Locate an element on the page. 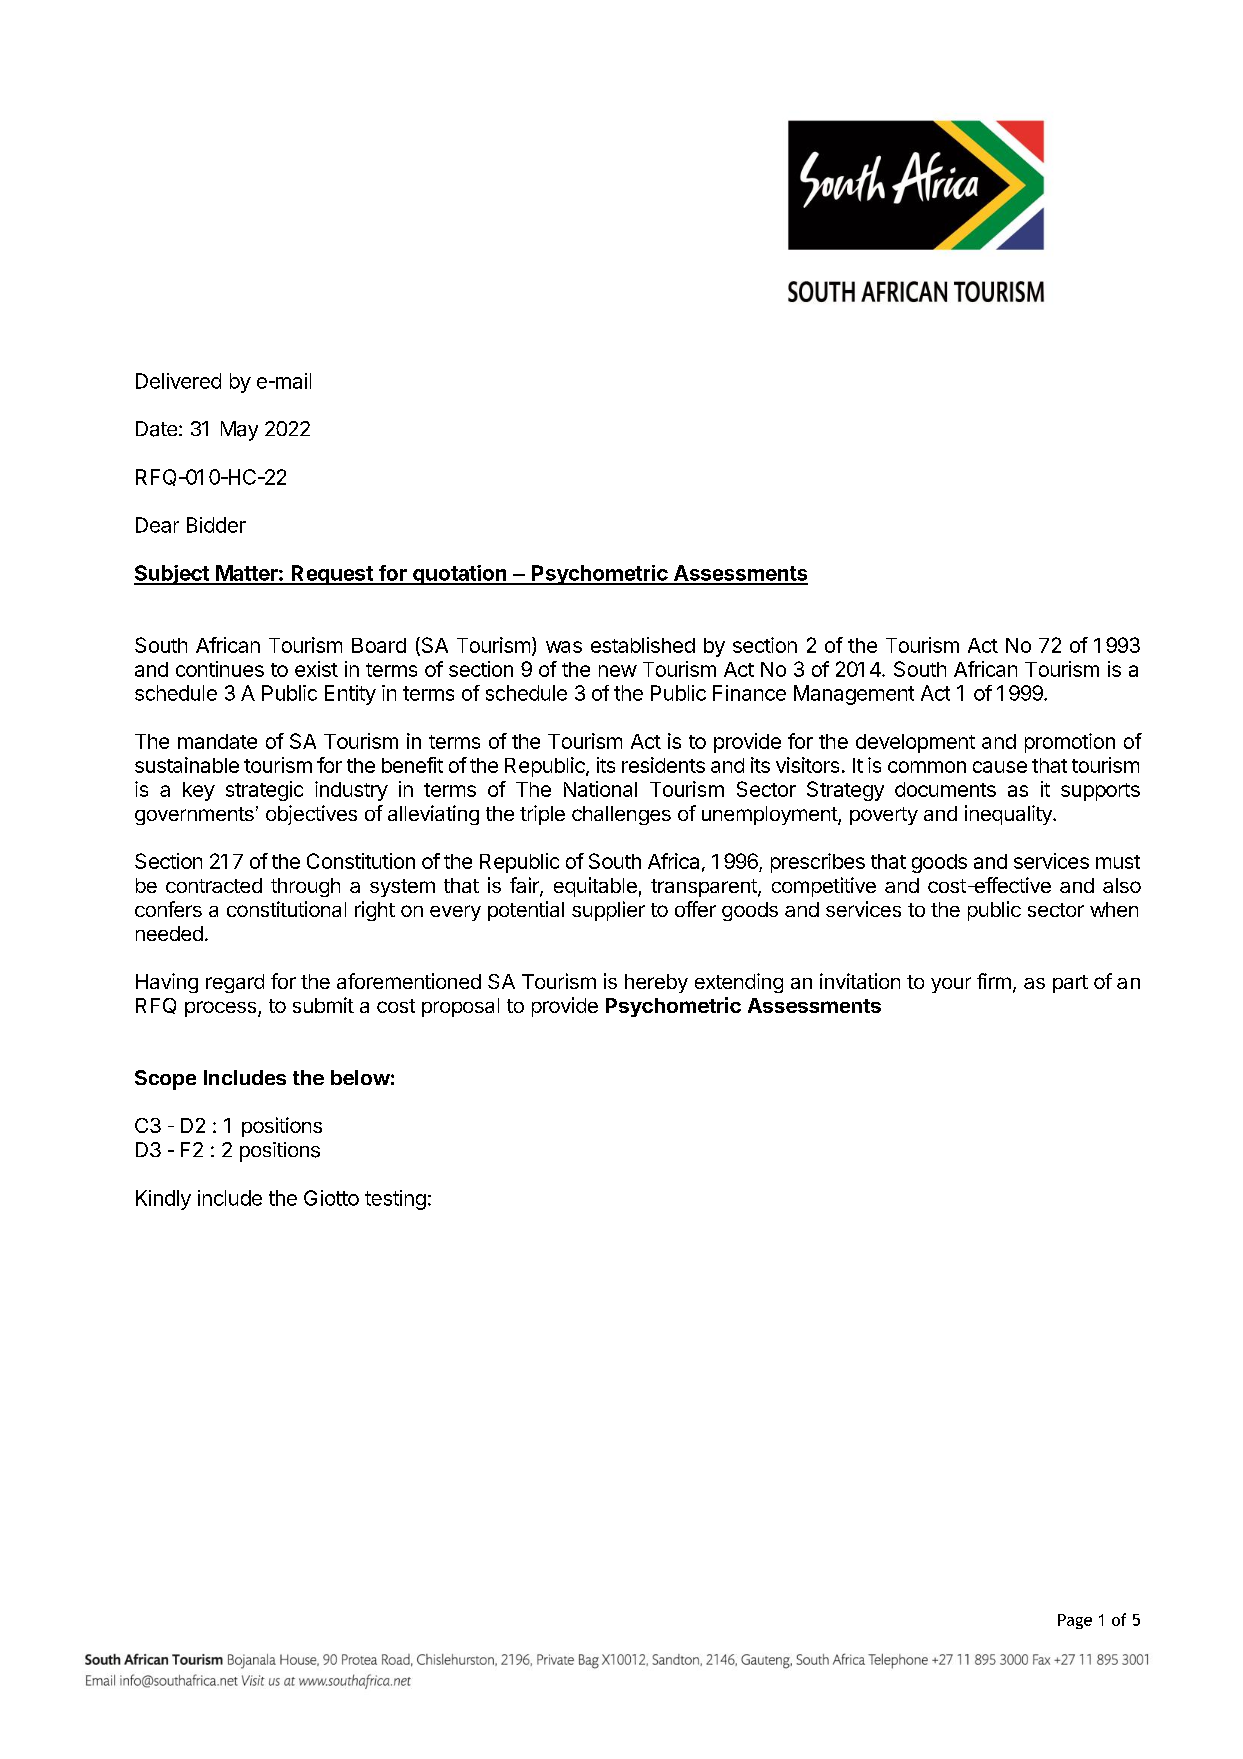 The height and width of the page is (1759, 1243). testing is located at coordinates (395, 1200).
